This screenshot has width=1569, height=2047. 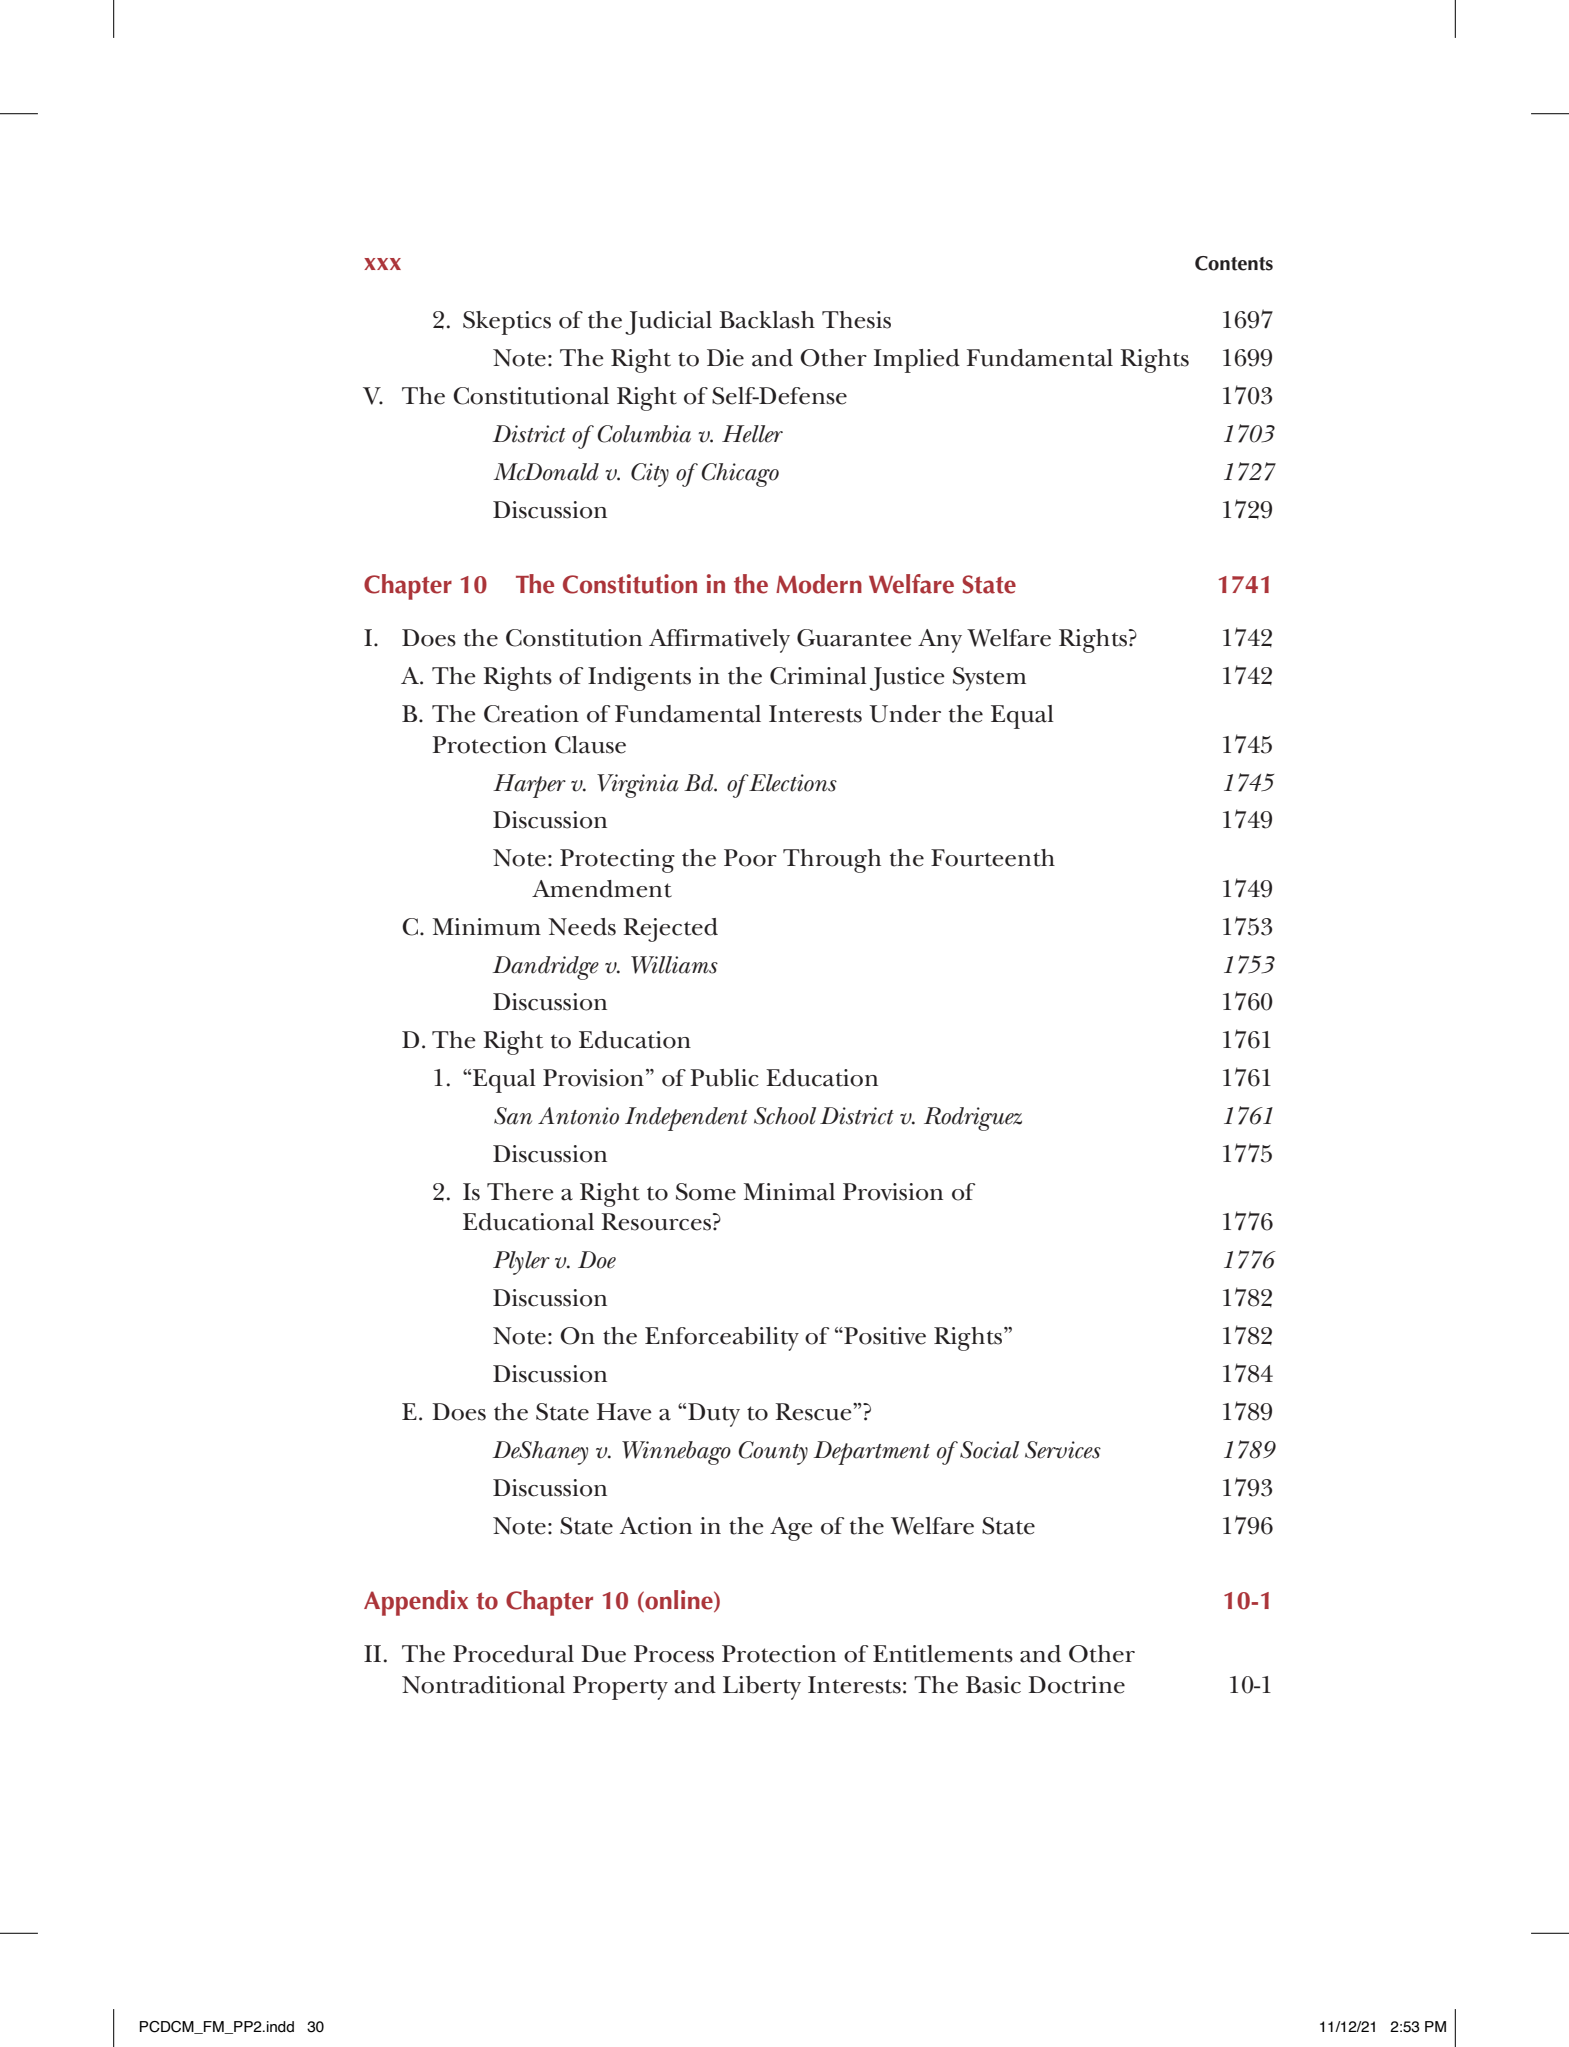 What do you see at coordinates (989, 1450) in the screenshot?
I see `Social` at bounding box center [989, 1450].
